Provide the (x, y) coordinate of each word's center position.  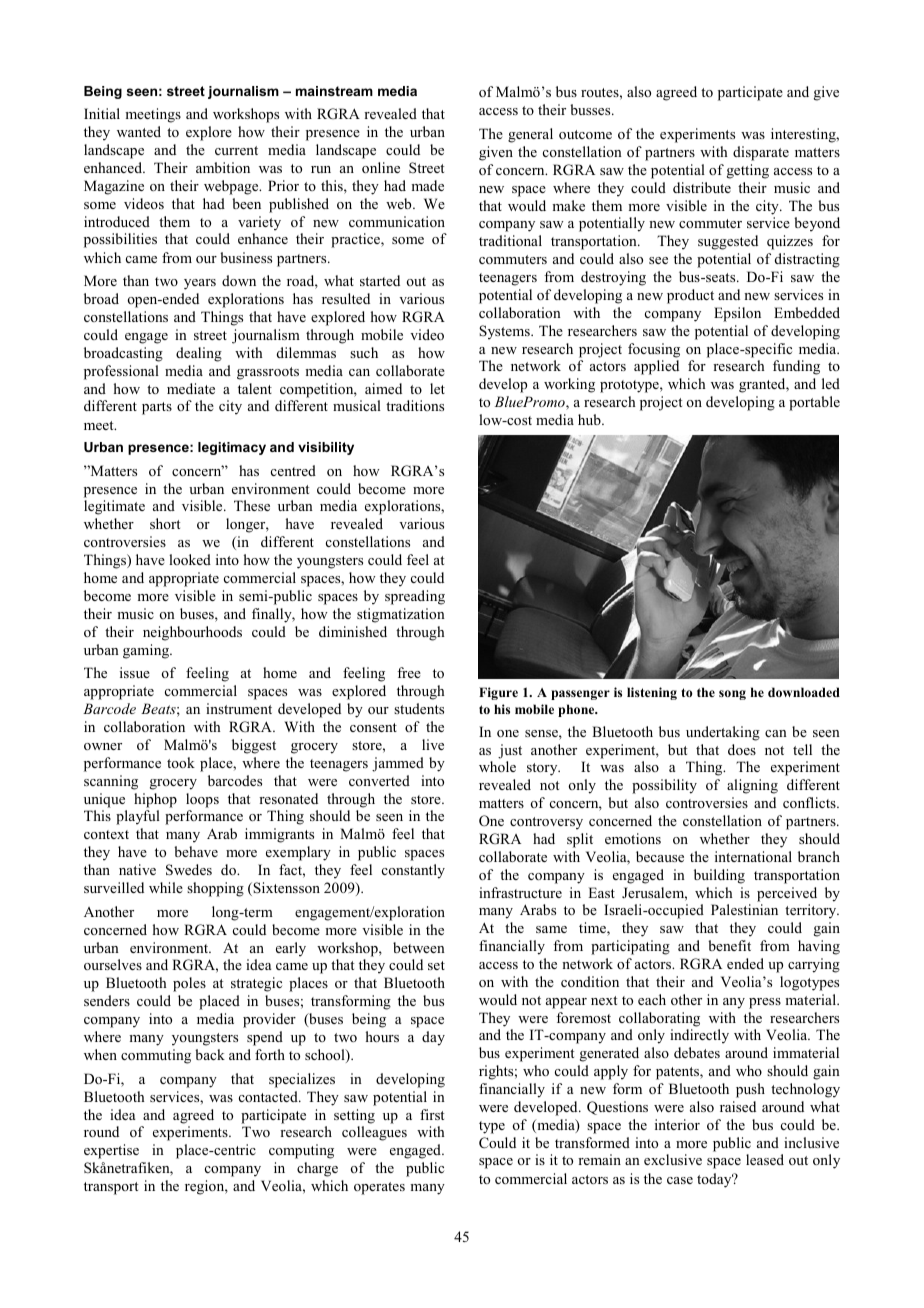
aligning (752, 786)
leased (765, 1159)
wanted (139, 131)
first (432, 1114)
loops (202, 800)
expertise (111, 1151)
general (530, 135)
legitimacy (232, 448)
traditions (415, 405)
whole (497, 766)
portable (814, 403)
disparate (761, 153)
